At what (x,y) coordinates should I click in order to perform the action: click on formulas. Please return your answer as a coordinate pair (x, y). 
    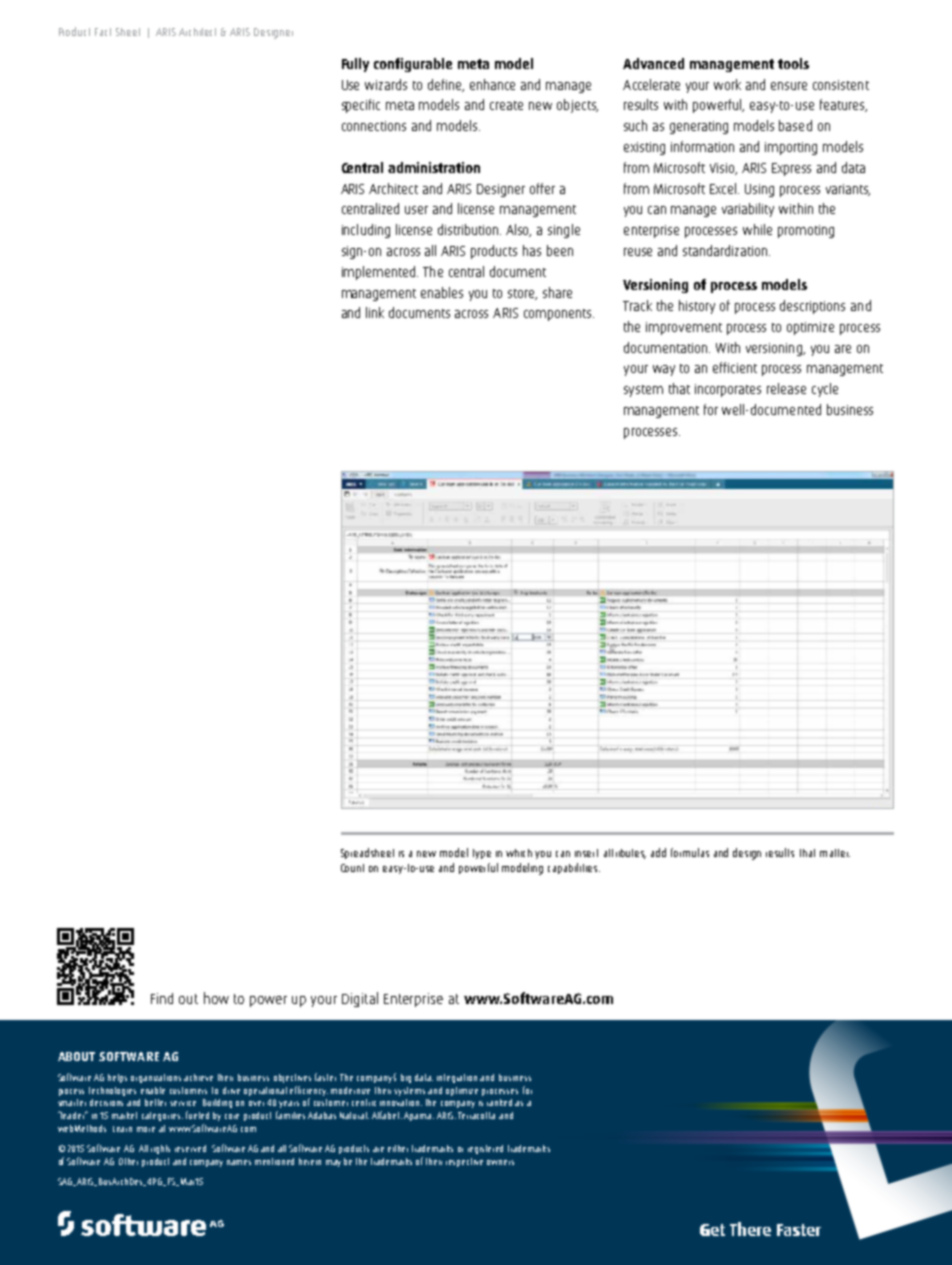
    Looking at the image, I should click on (690, 852).
